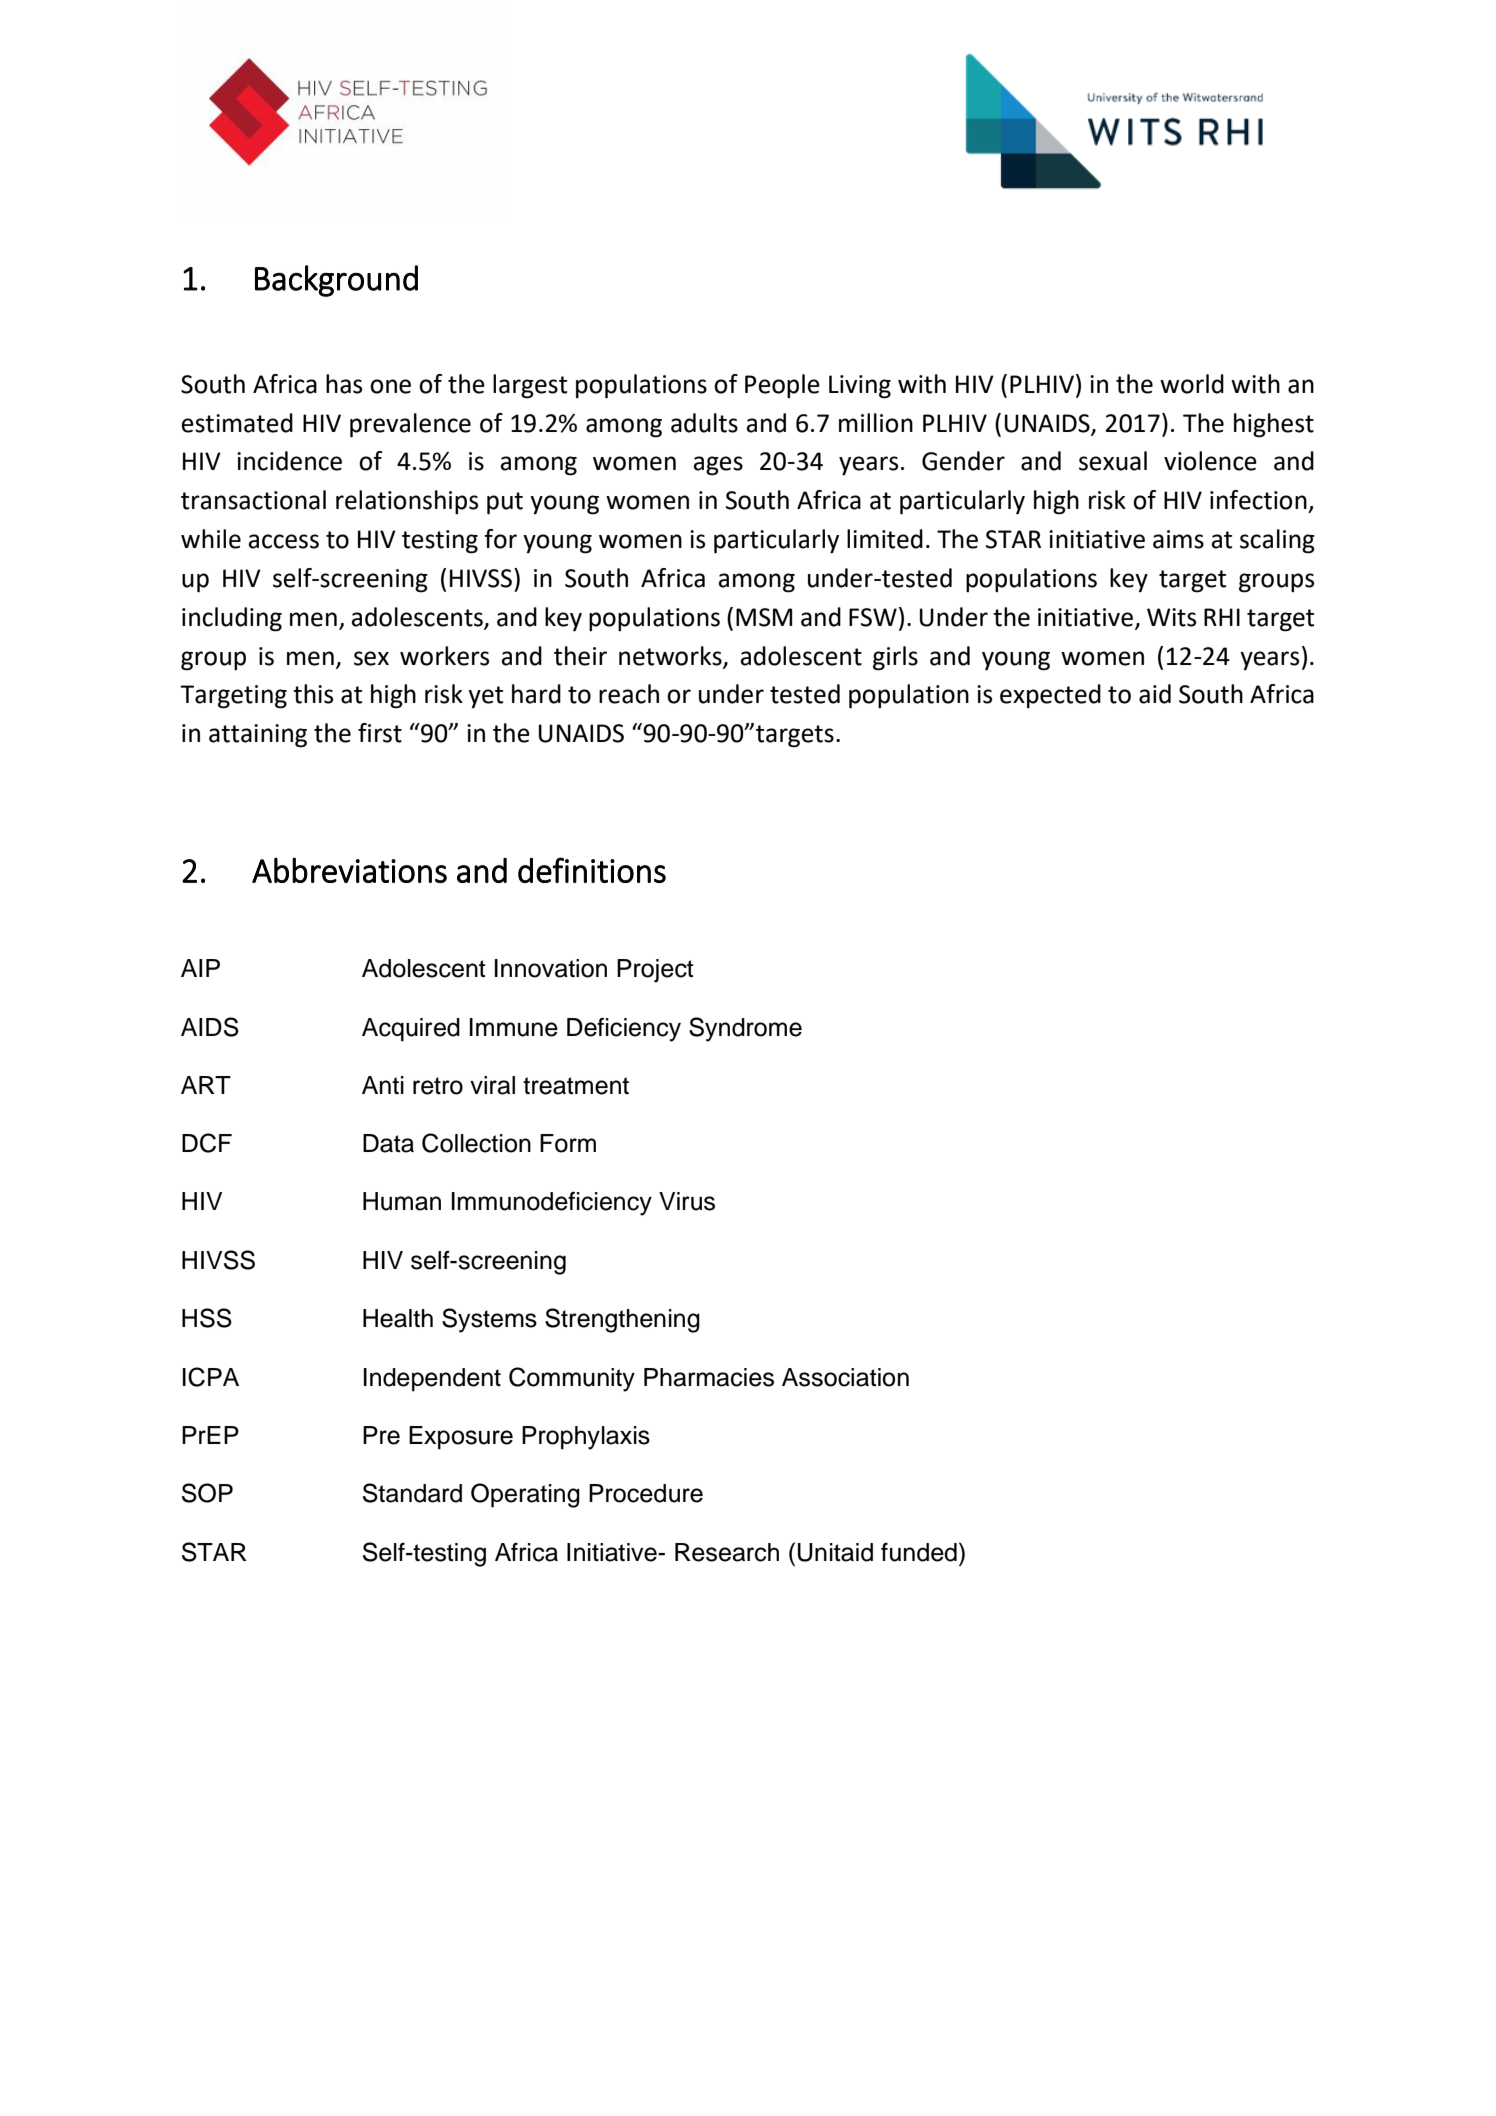  Describe the element at coordinates (1192, 384) in the document. I see `world` at that location.
